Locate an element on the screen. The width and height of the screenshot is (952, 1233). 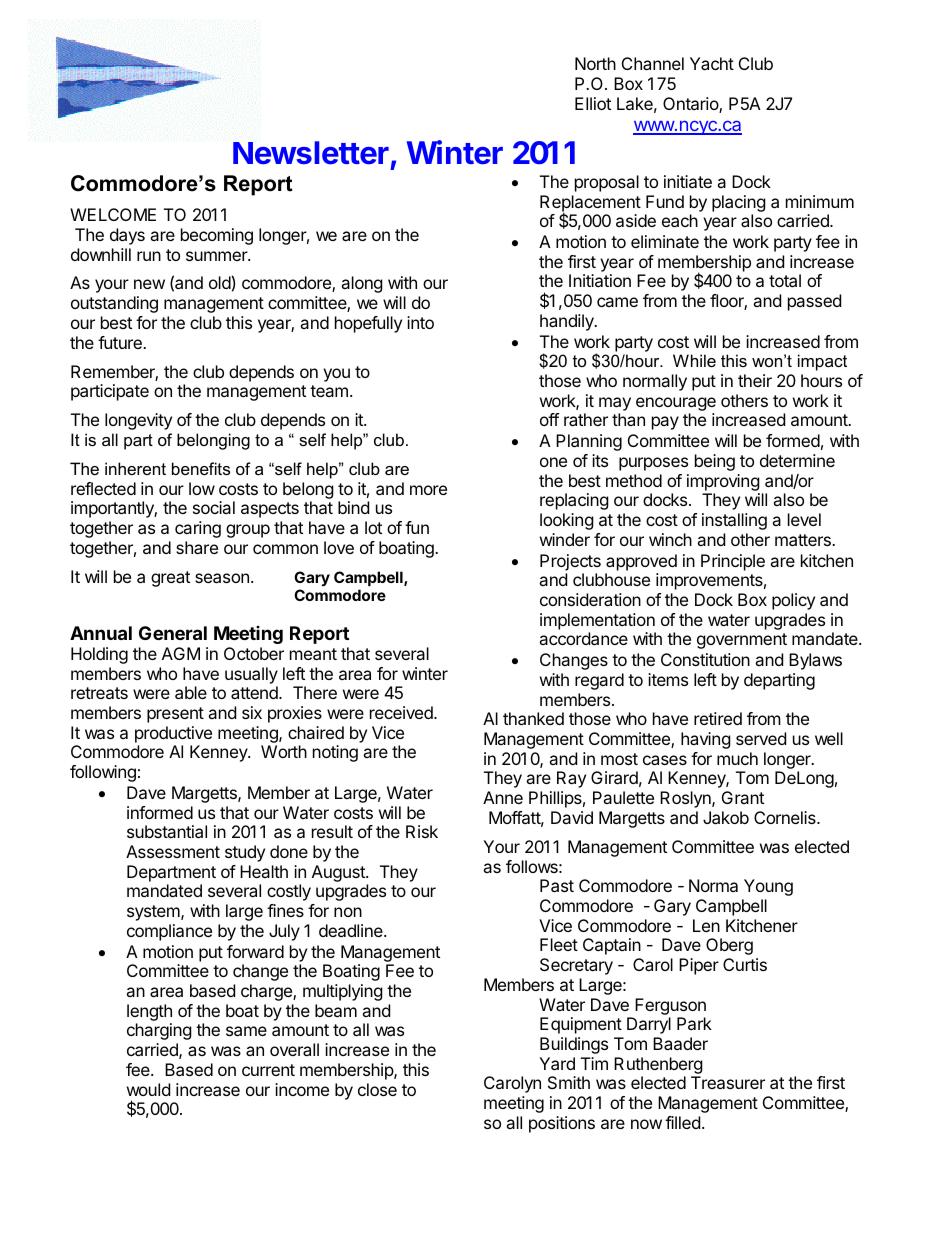
Principle is located at coordinates (733, 562).
